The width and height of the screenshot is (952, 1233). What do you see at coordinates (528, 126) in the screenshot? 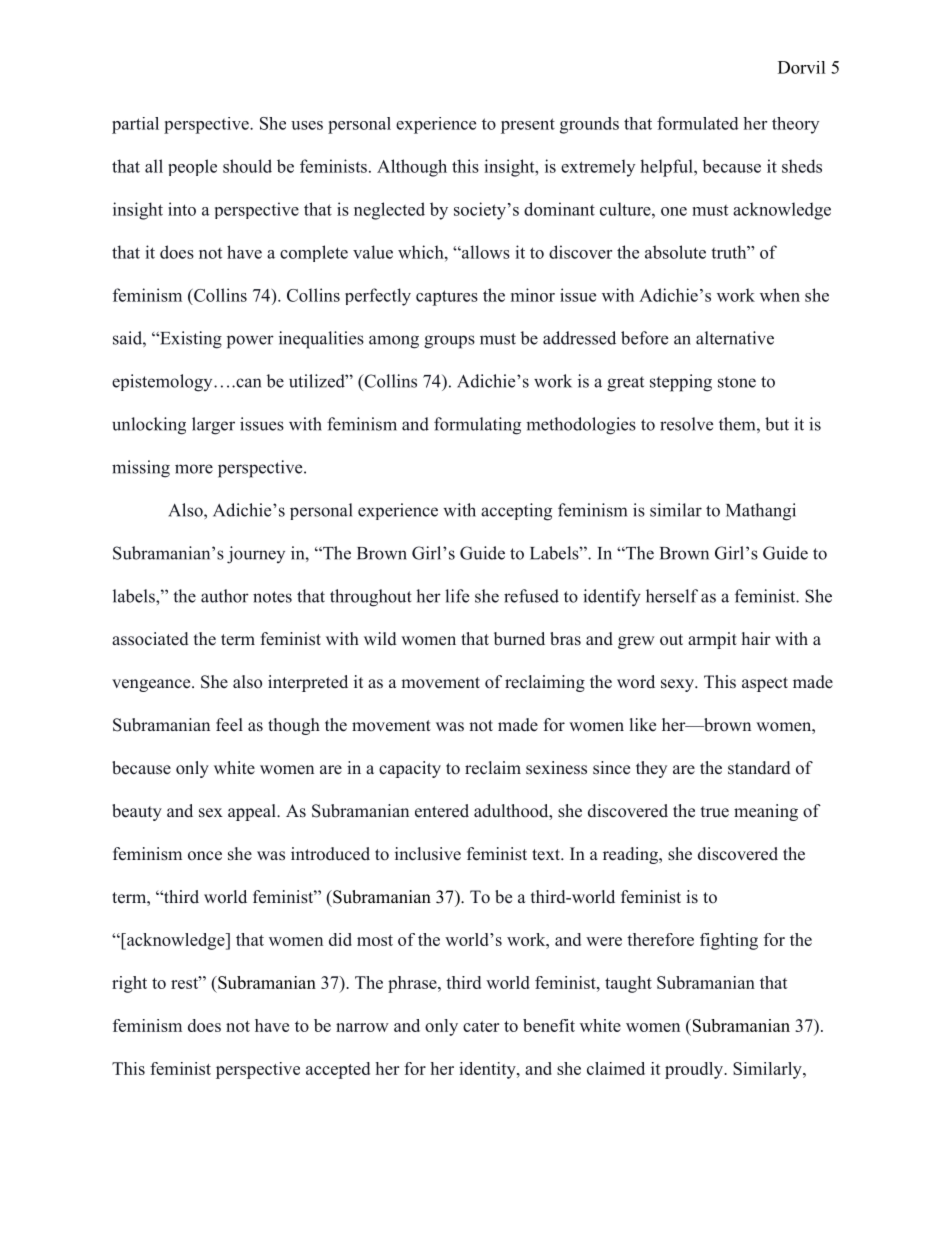
I see `present` at bounding box center [528, 126].
